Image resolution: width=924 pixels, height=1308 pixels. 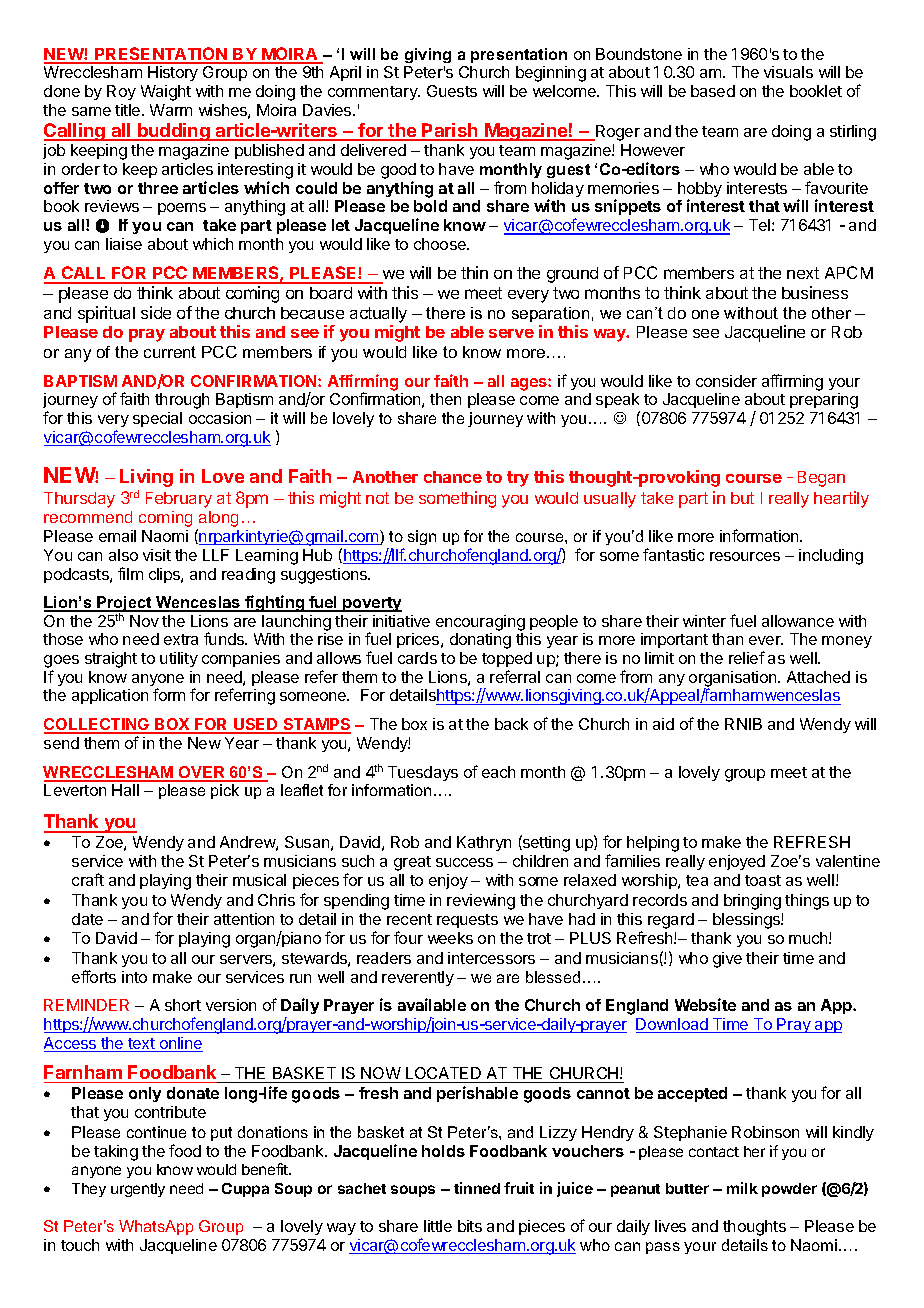 I want to click on urgently, so click(x=138, y=1190).
